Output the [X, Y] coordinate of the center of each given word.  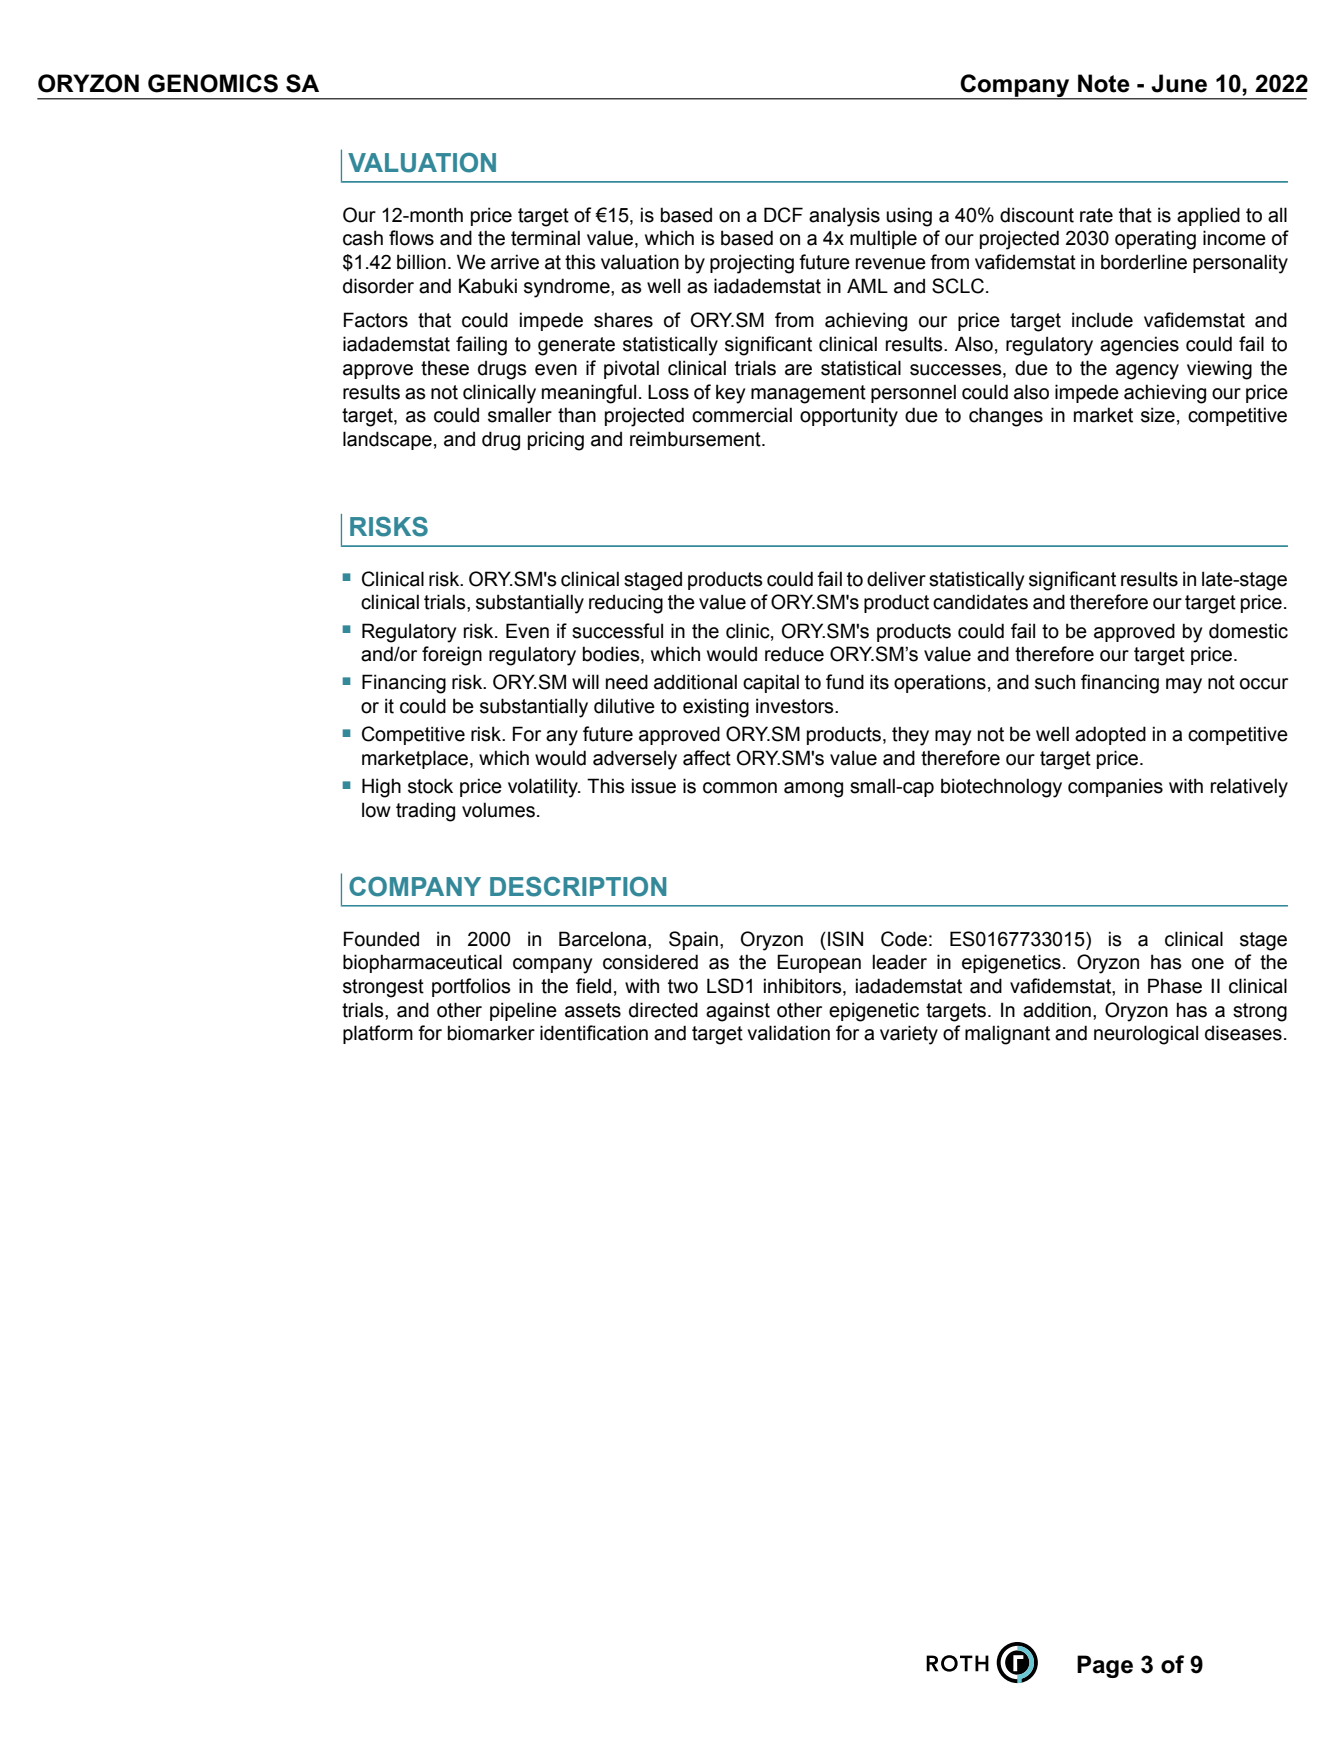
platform [378, 1034]
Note [1104, 83]
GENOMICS [213, 83]
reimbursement [696, 439]
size [1158, 415]
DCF [783, 215]
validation [788, 1033]
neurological [1146, 1035]
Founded [381, 939]
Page [1105, 1666]
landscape [387, 440]
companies [1115, 787]
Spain [693, 940]
